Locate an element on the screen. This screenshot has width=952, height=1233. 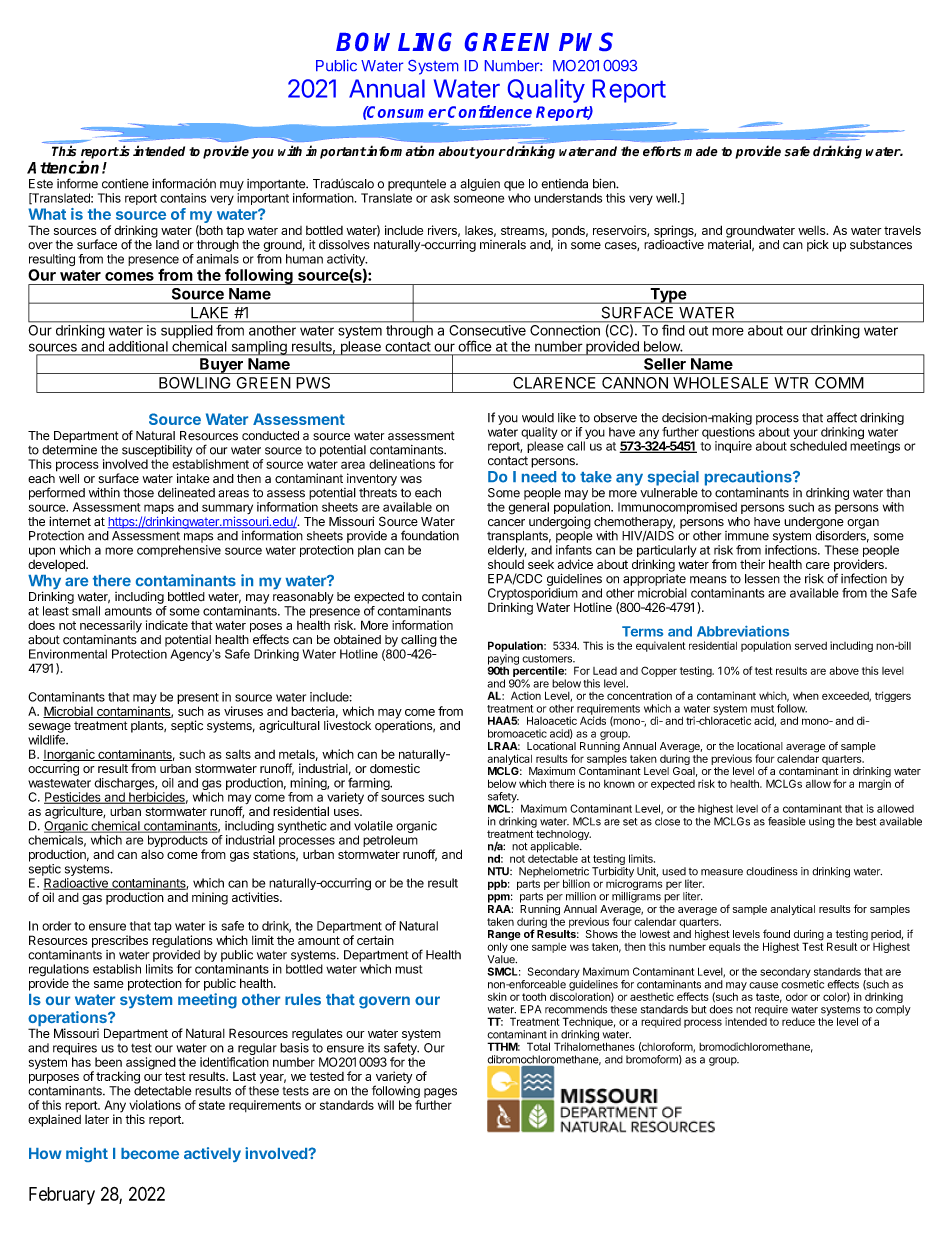
need is located at coordinates (539, 477).
